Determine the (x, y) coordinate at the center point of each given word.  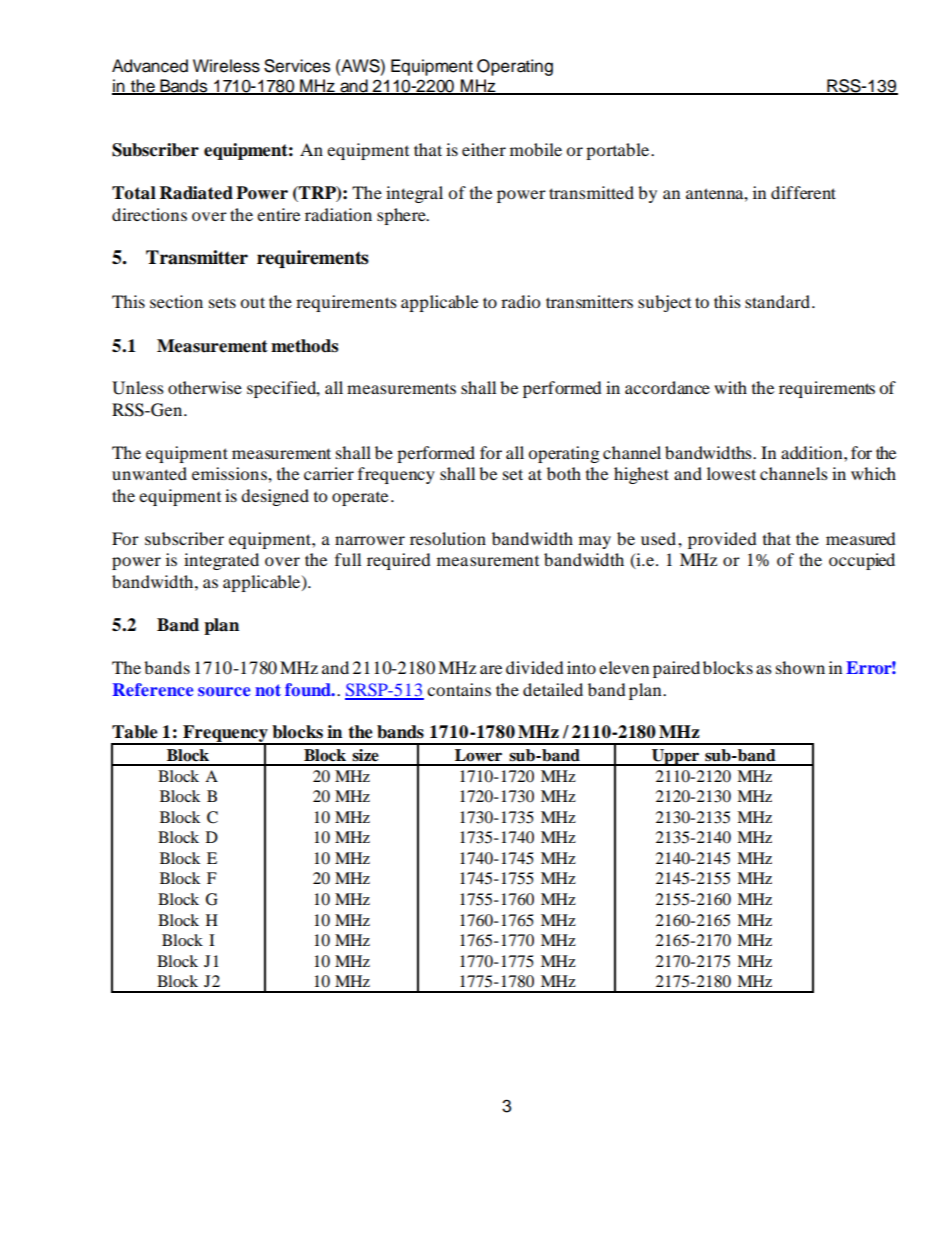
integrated (221, 561)
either (484, 149)
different (803, 192)
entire (278, 214)
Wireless (226, 66)
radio (520, 301)
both (564, 473)
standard (777, 301)
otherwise (205, 387)
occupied (862, 561)
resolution (448, 538)
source (224, 691)
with (730, 387)
